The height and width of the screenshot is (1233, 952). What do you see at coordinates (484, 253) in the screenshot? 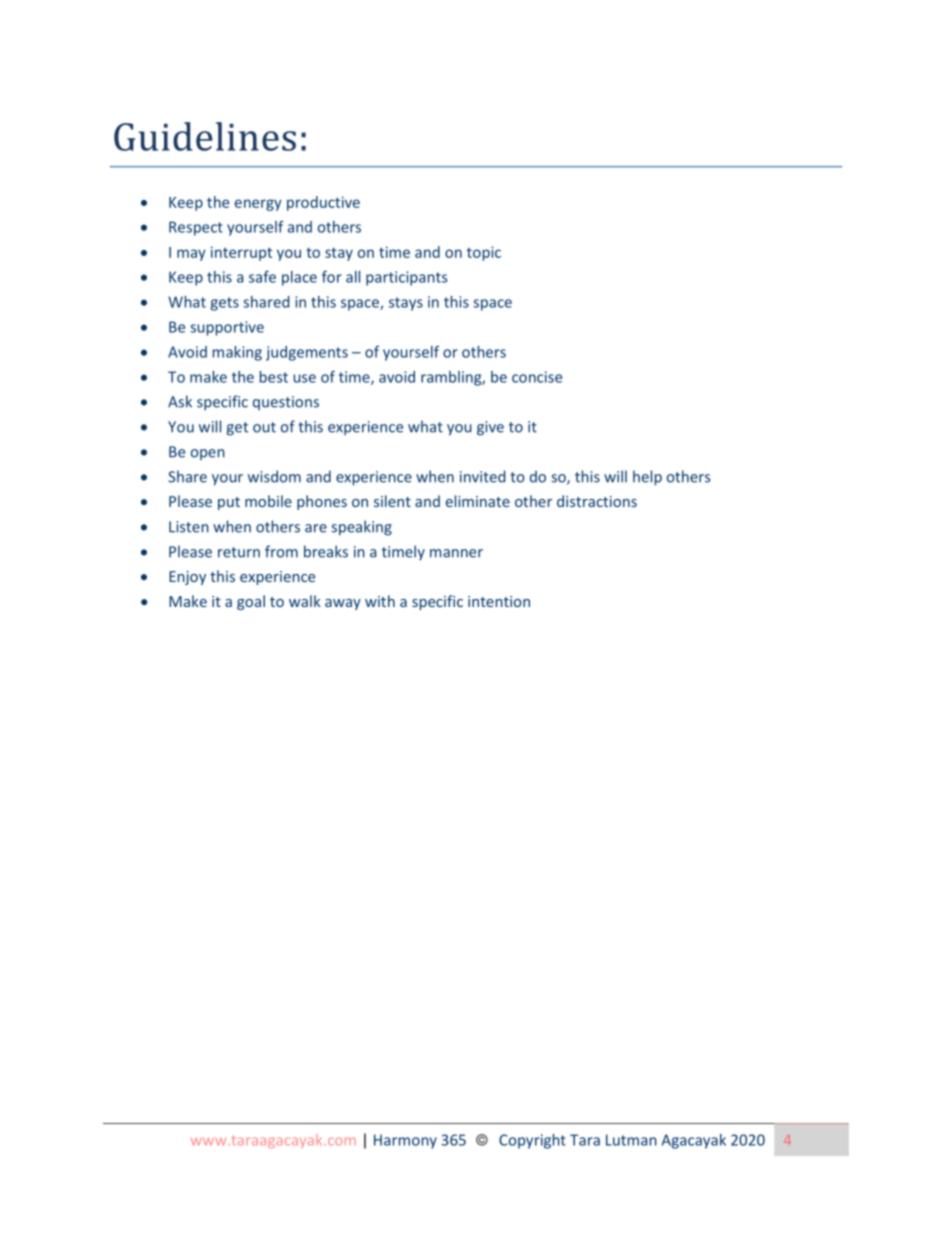
I see `topic` at bounding box center [484, 253].
